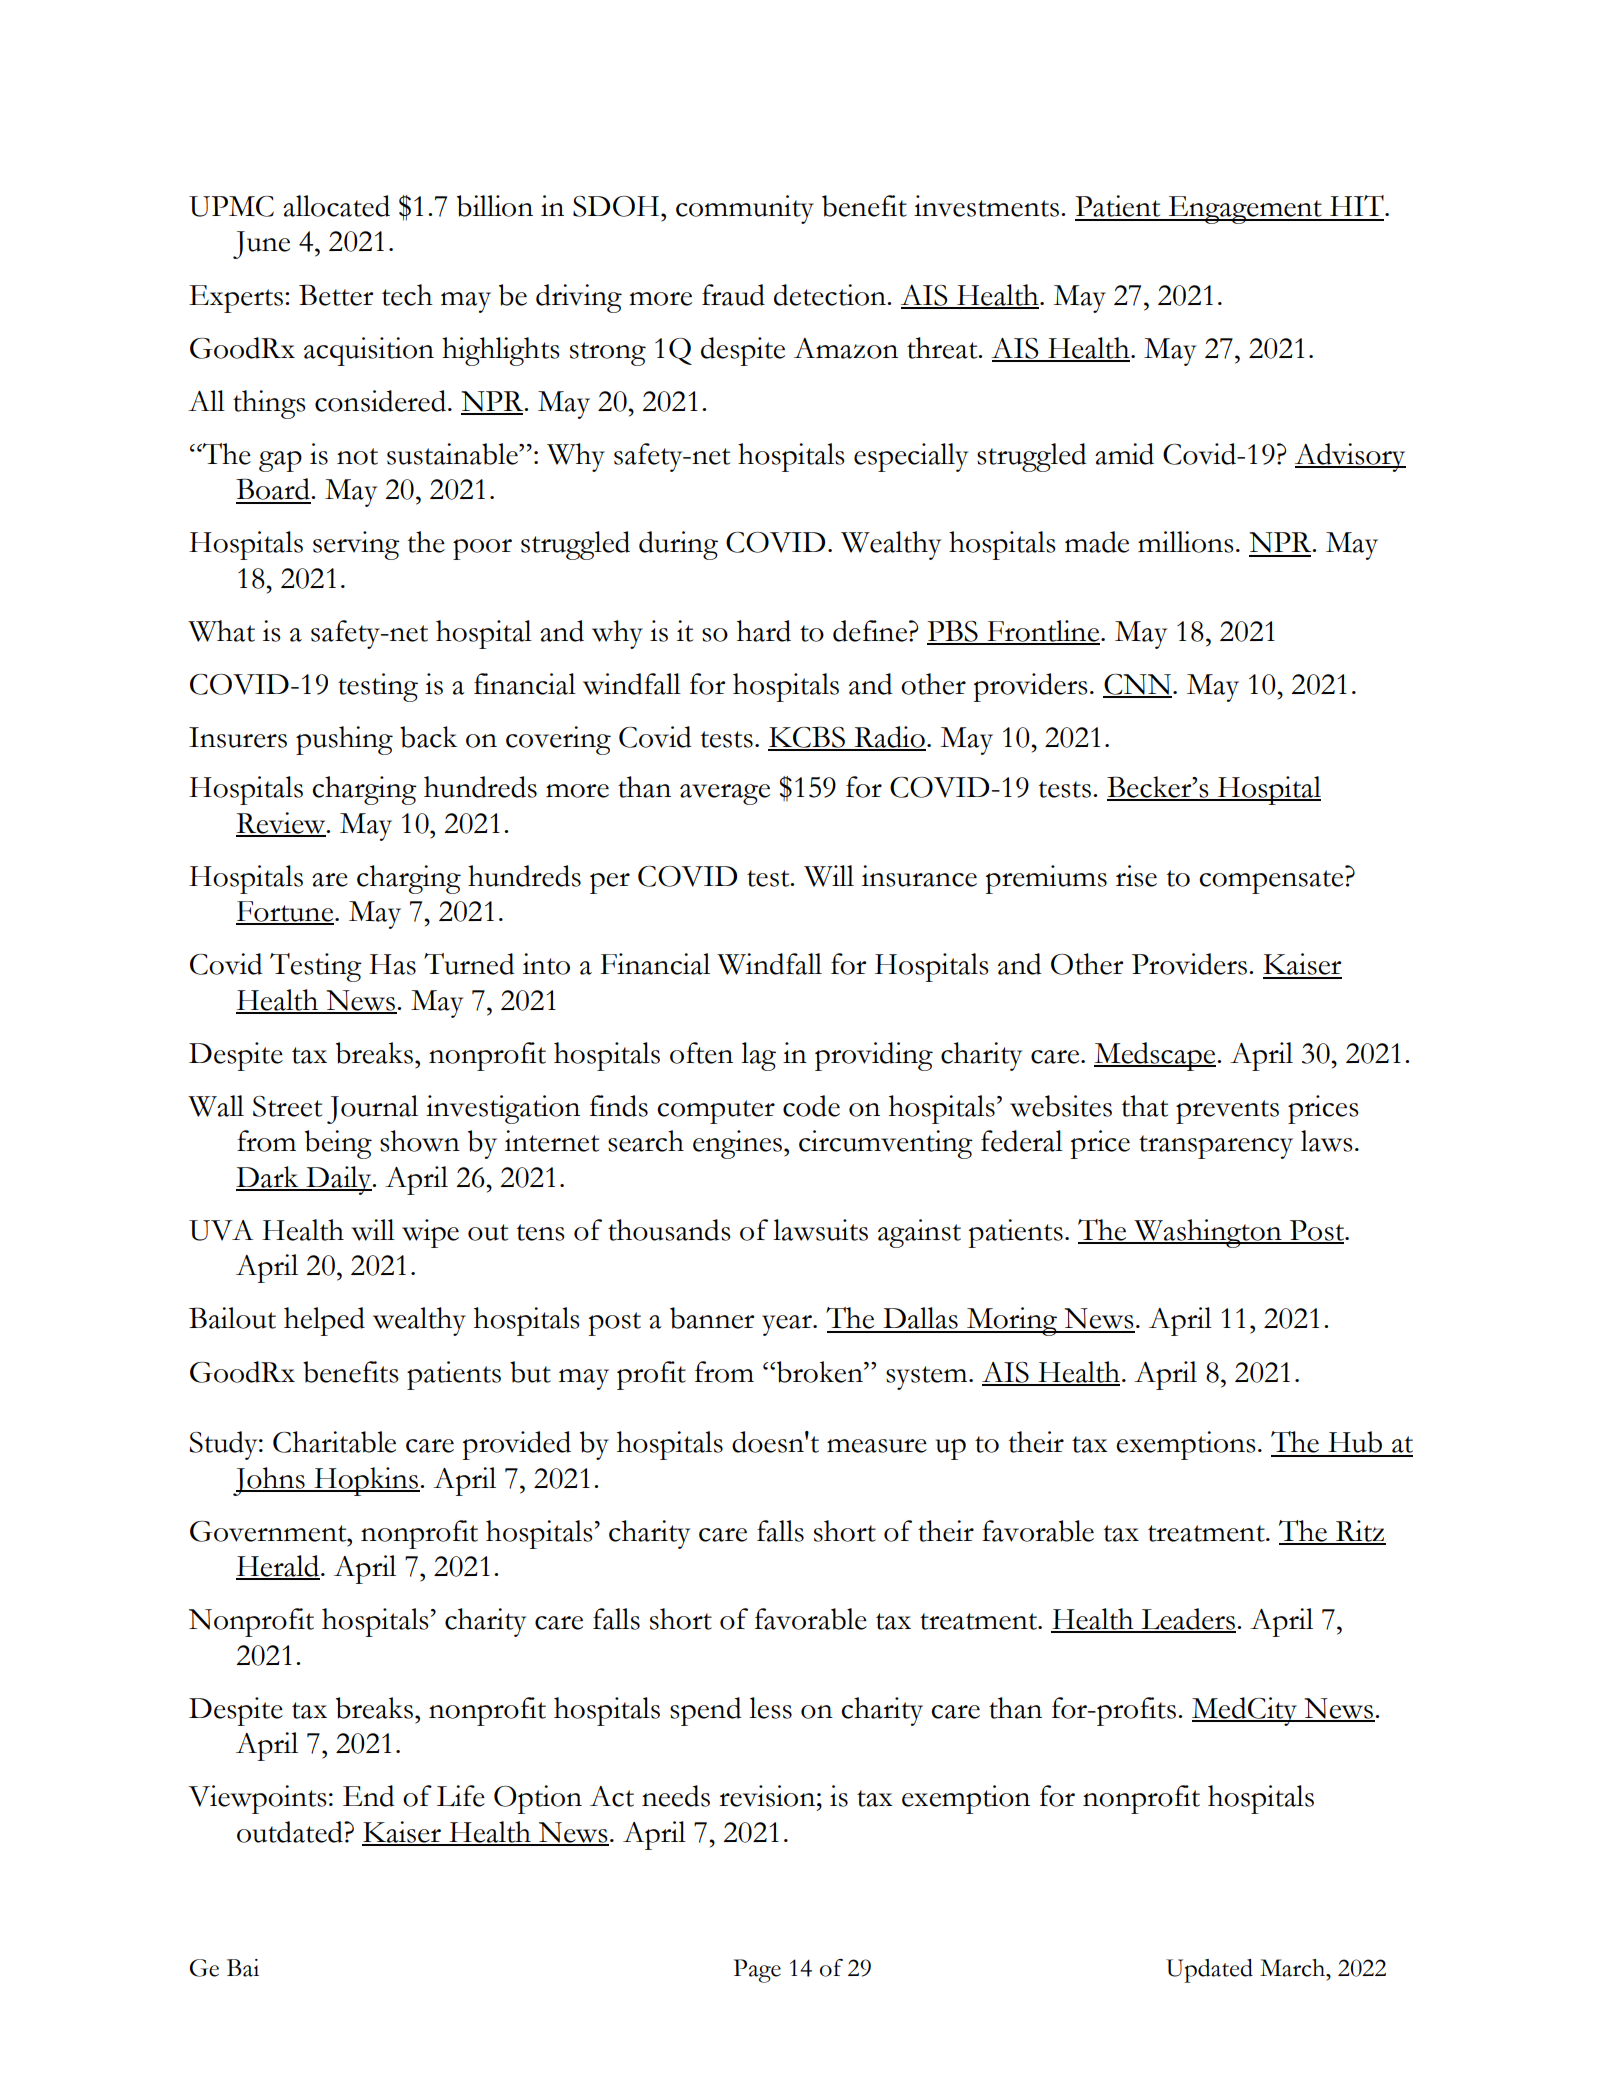 This document has height=2077, width=1605. What do you see at coordinates (811, 1106) in the document?
I see `code` at bounding box center [811, 1106].
